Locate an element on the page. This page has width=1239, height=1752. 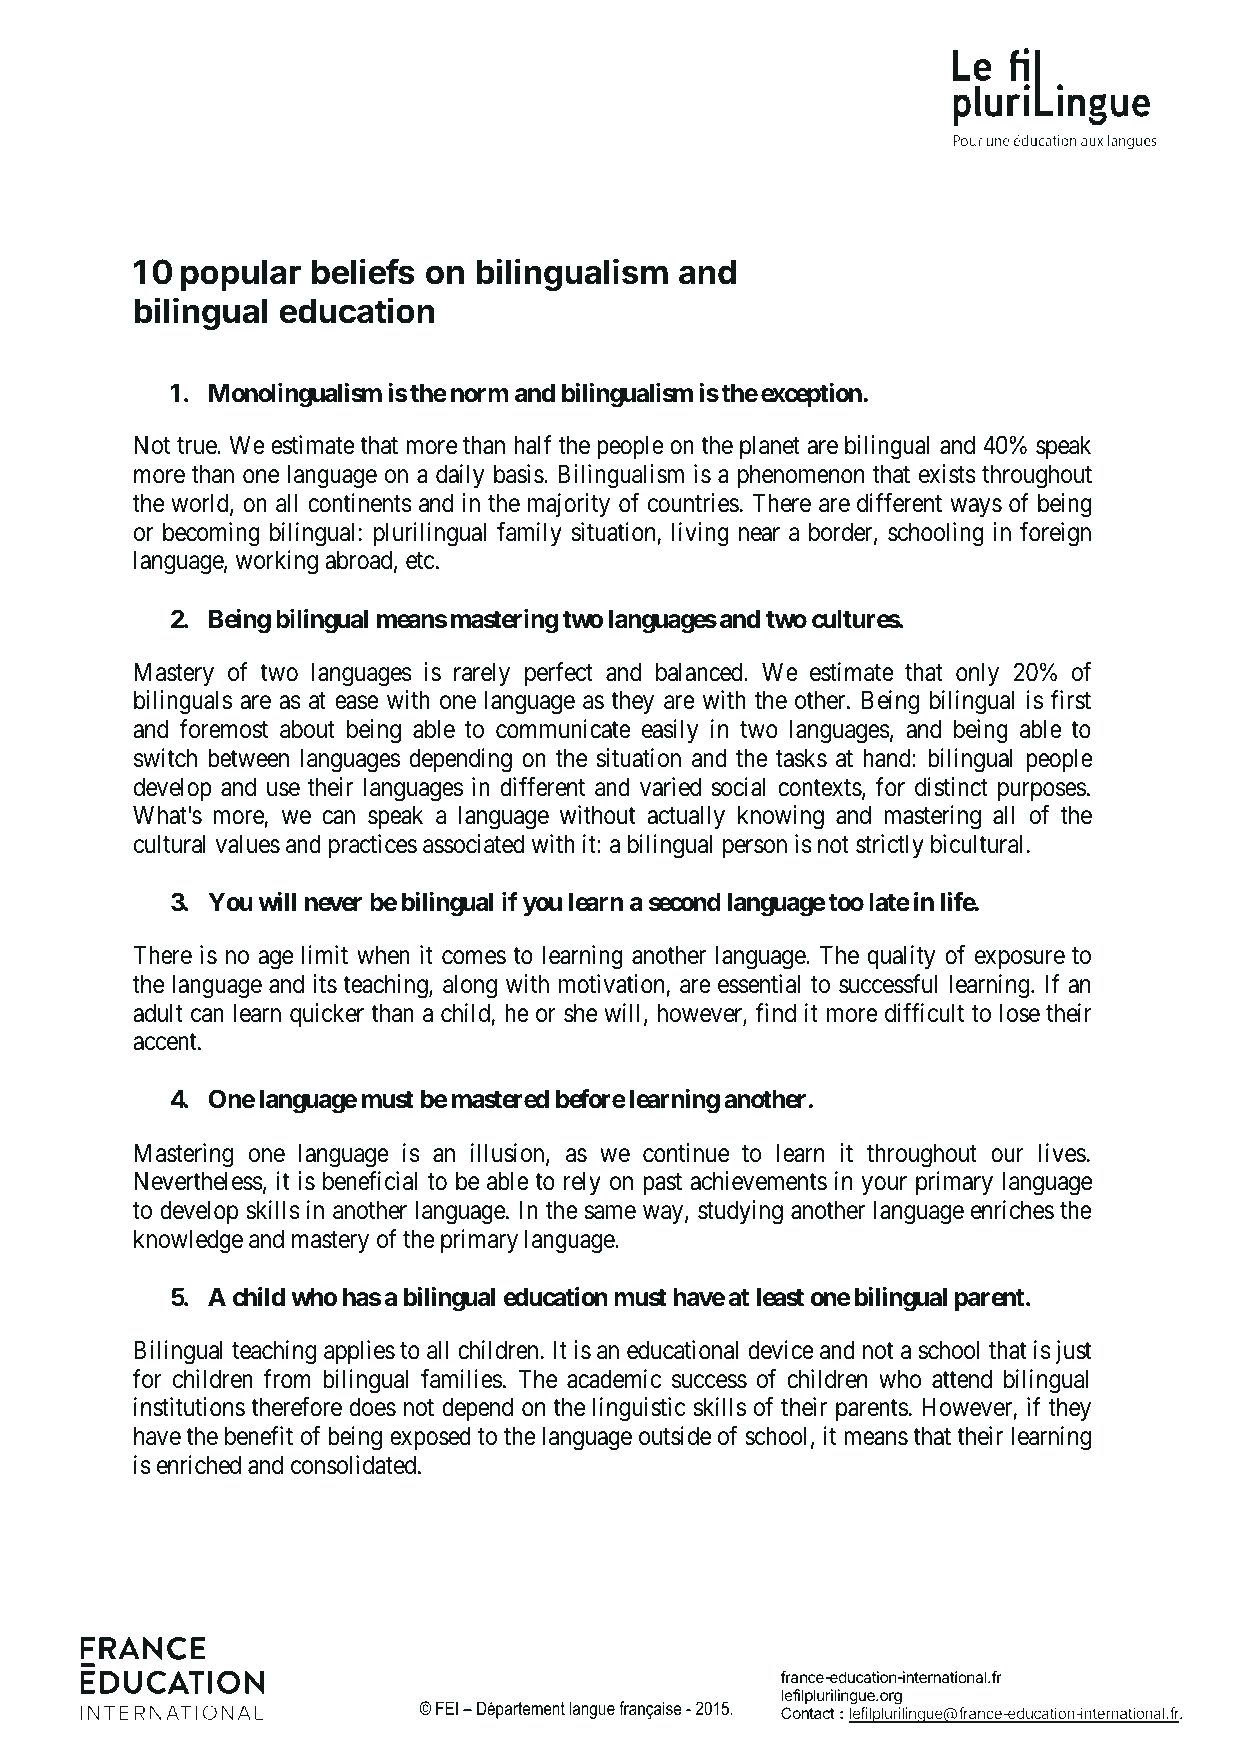
popular is located at coordinates (241, 275).
